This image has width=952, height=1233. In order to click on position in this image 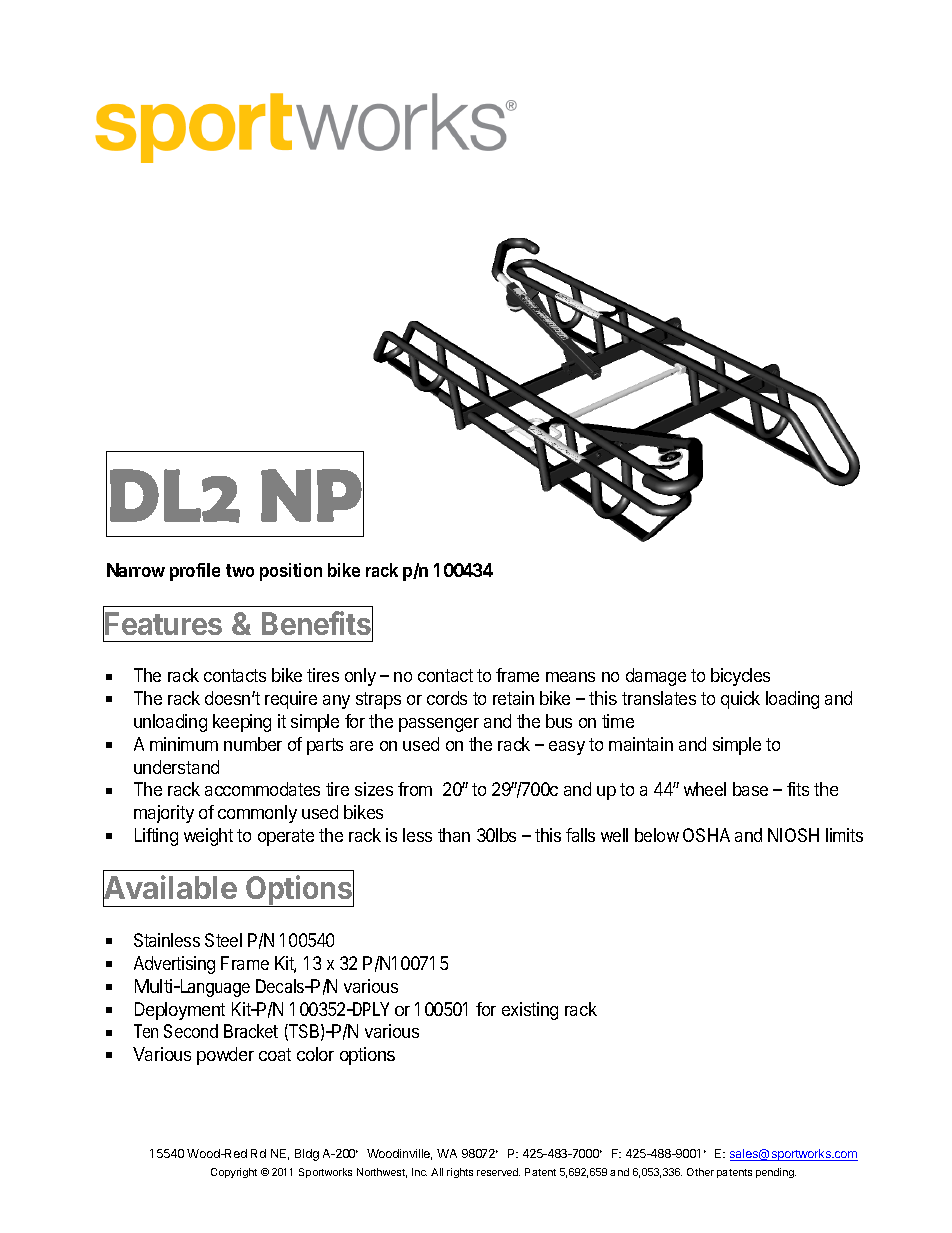, I will do `click(291, 572)`.
